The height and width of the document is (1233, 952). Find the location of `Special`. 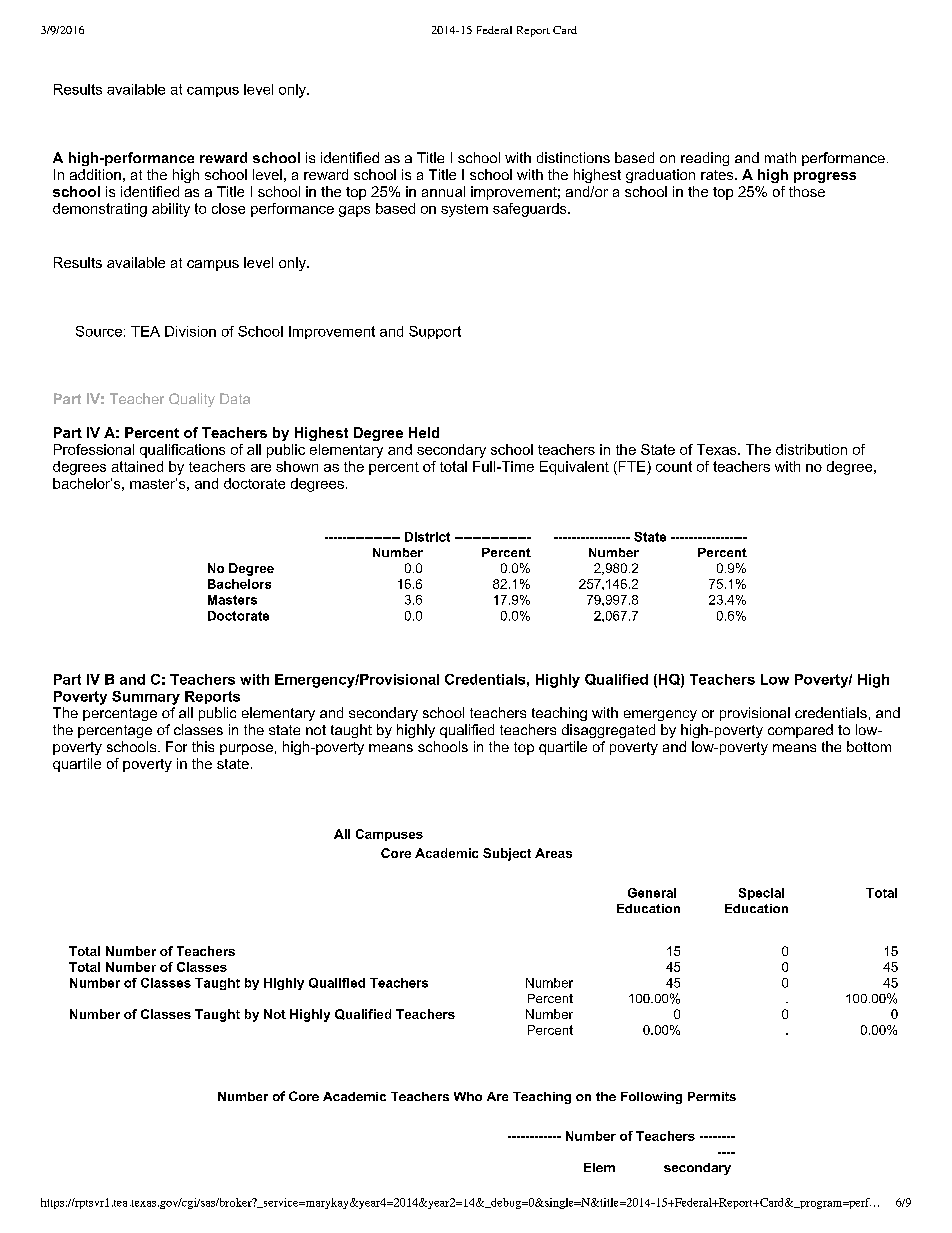

Special is located at coordinates (761, 894).
